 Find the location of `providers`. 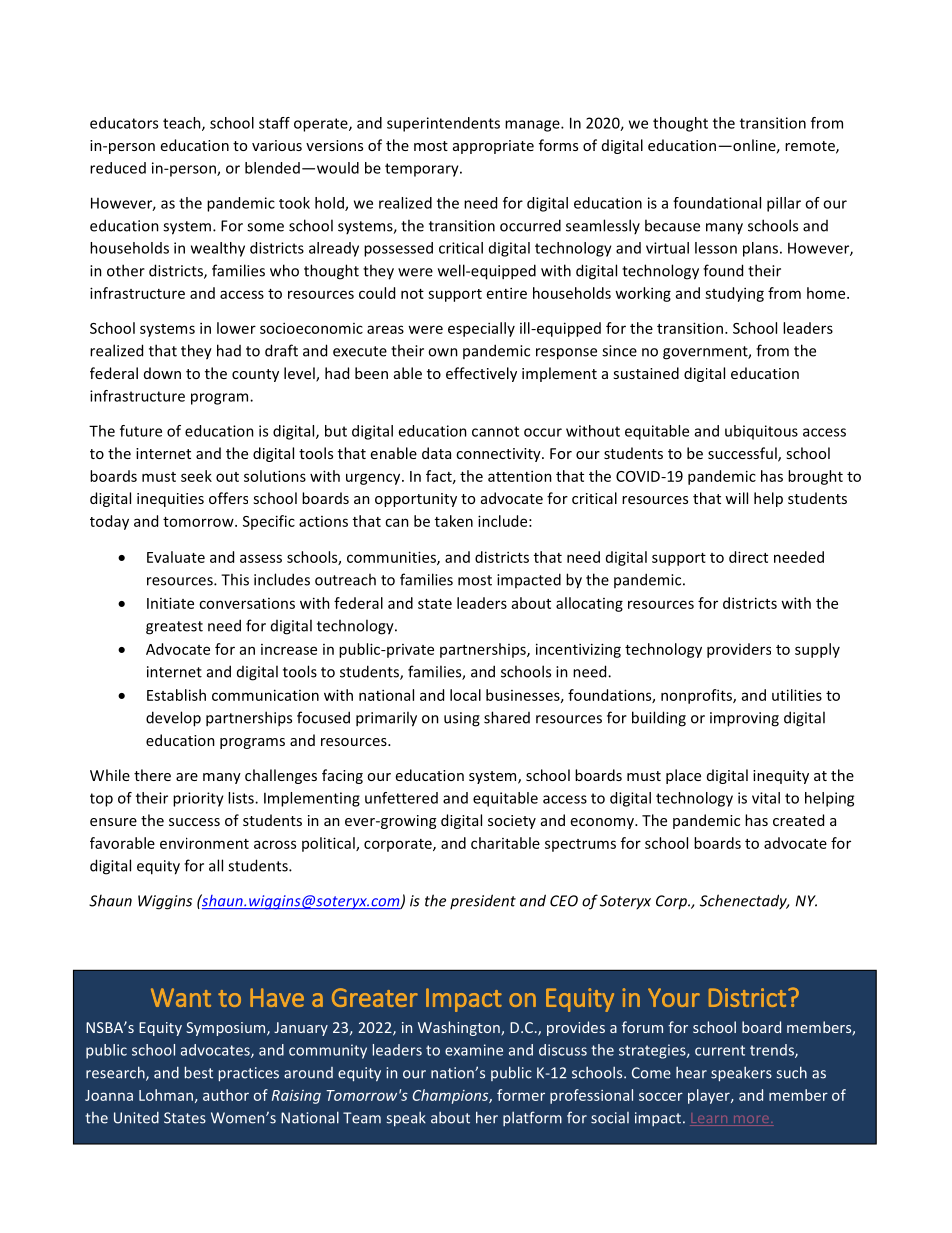

providers is located at coordinates (739, 650).
